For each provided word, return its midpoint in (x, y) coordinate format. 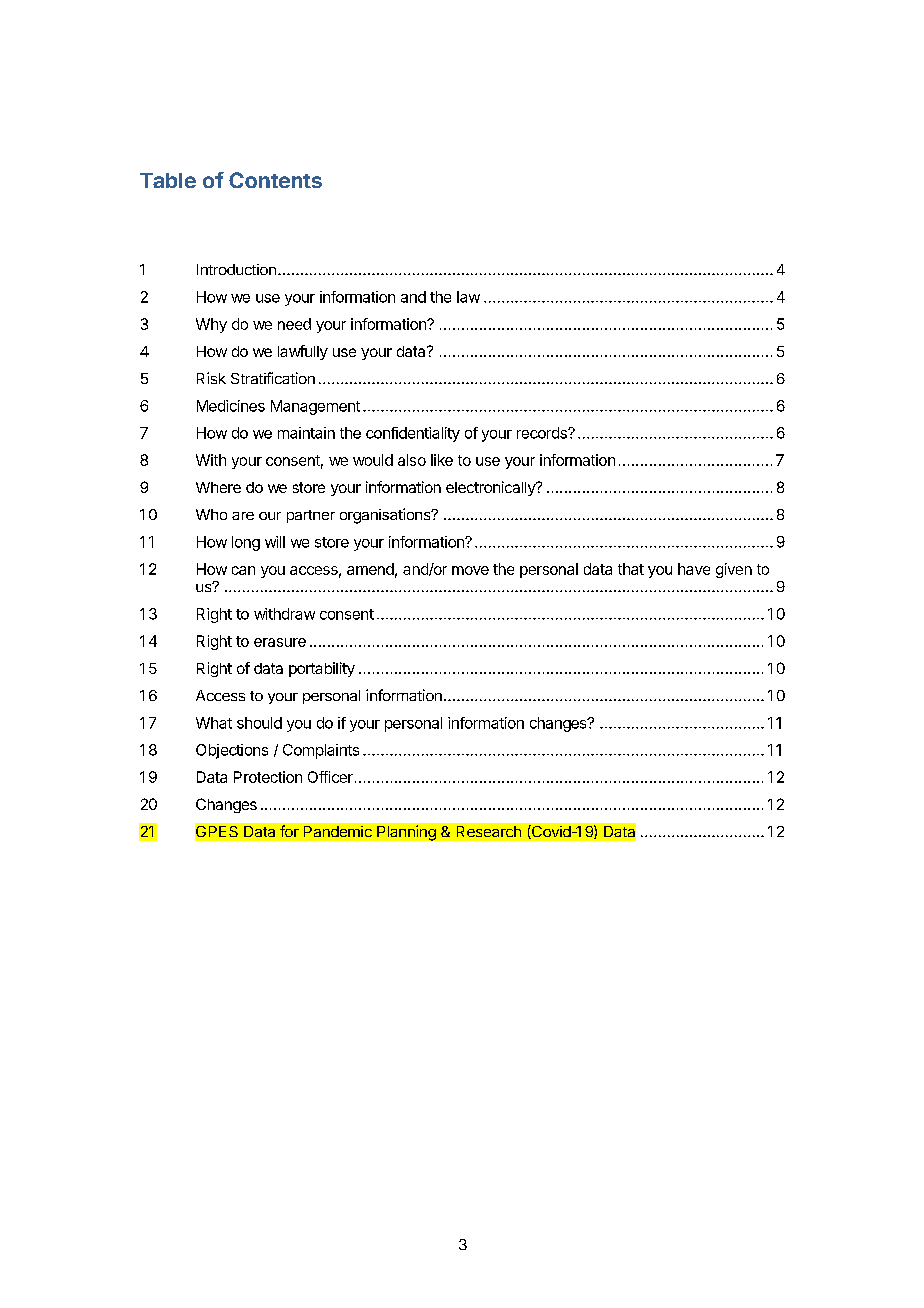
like (442, 460)
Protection (268, 777)
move (470, 570)
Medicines (231, 406)
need (294, 324)
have (694, 569)
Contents (275, 180)
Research (489, 831)
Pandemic (338, 831)
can (243, 570)
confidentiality (413, 434)
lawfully (303, 352)
